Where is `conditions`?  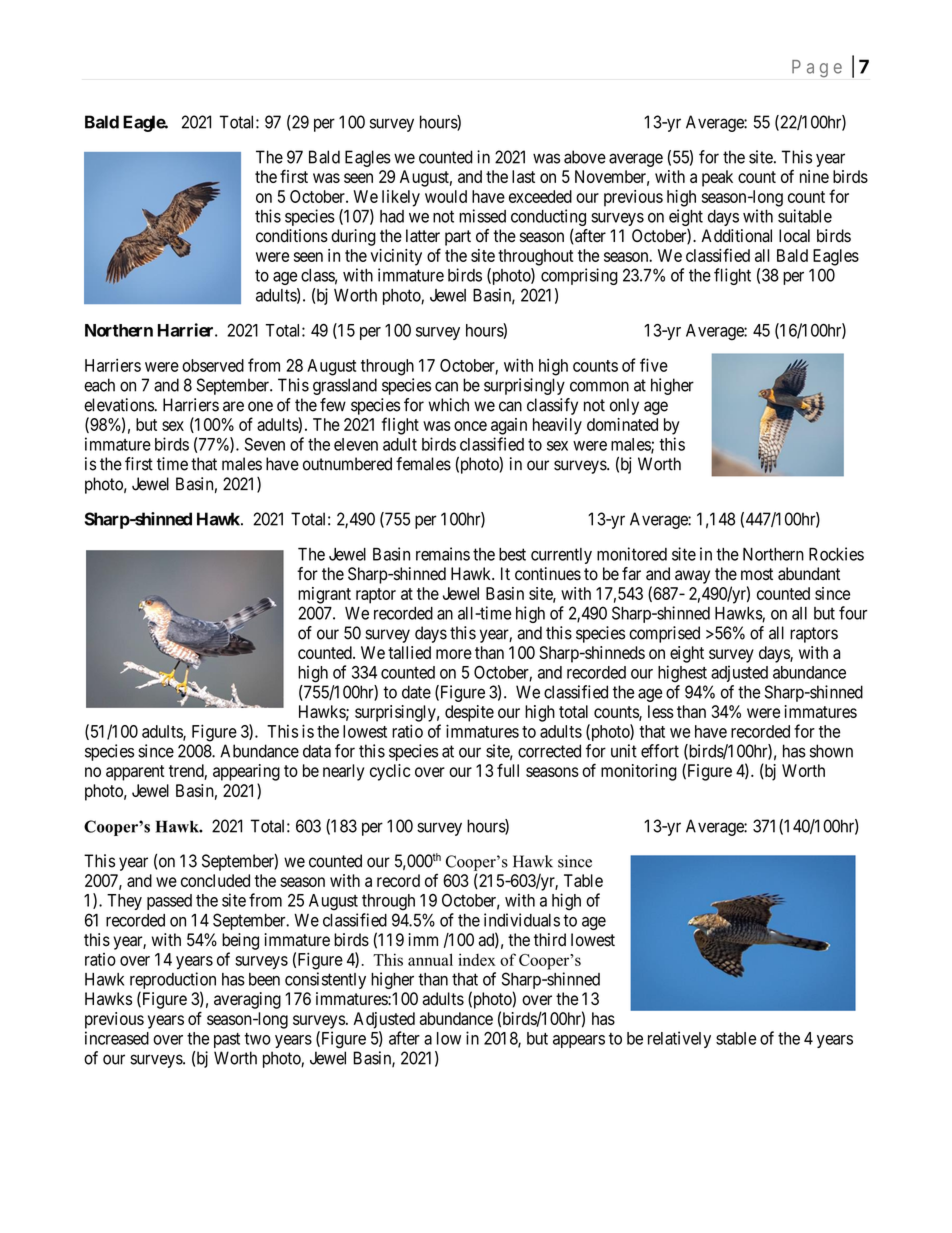 conditions is located at coordinates (292, 236).
